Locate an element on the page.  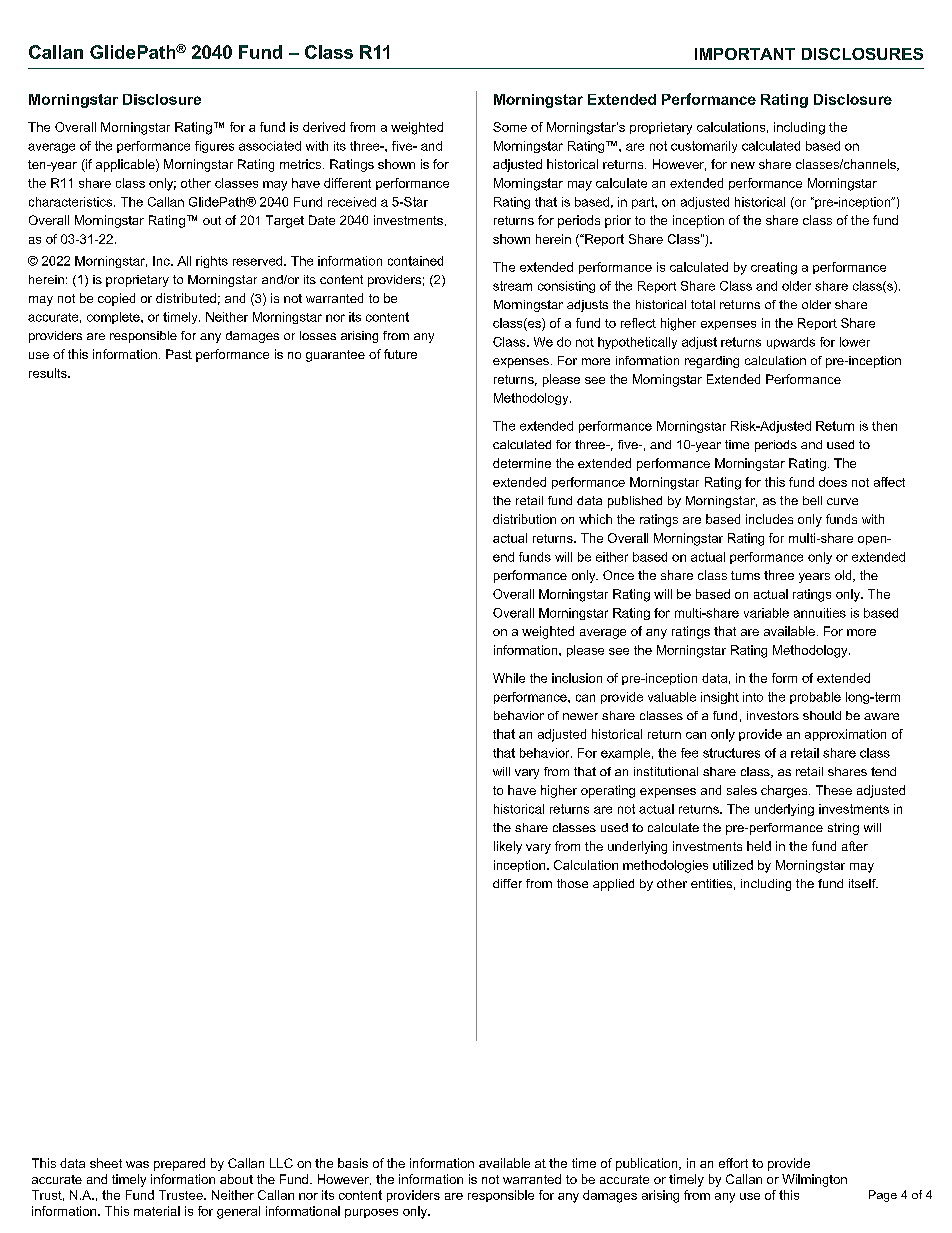
figures is located at coordinates (214, 147).
